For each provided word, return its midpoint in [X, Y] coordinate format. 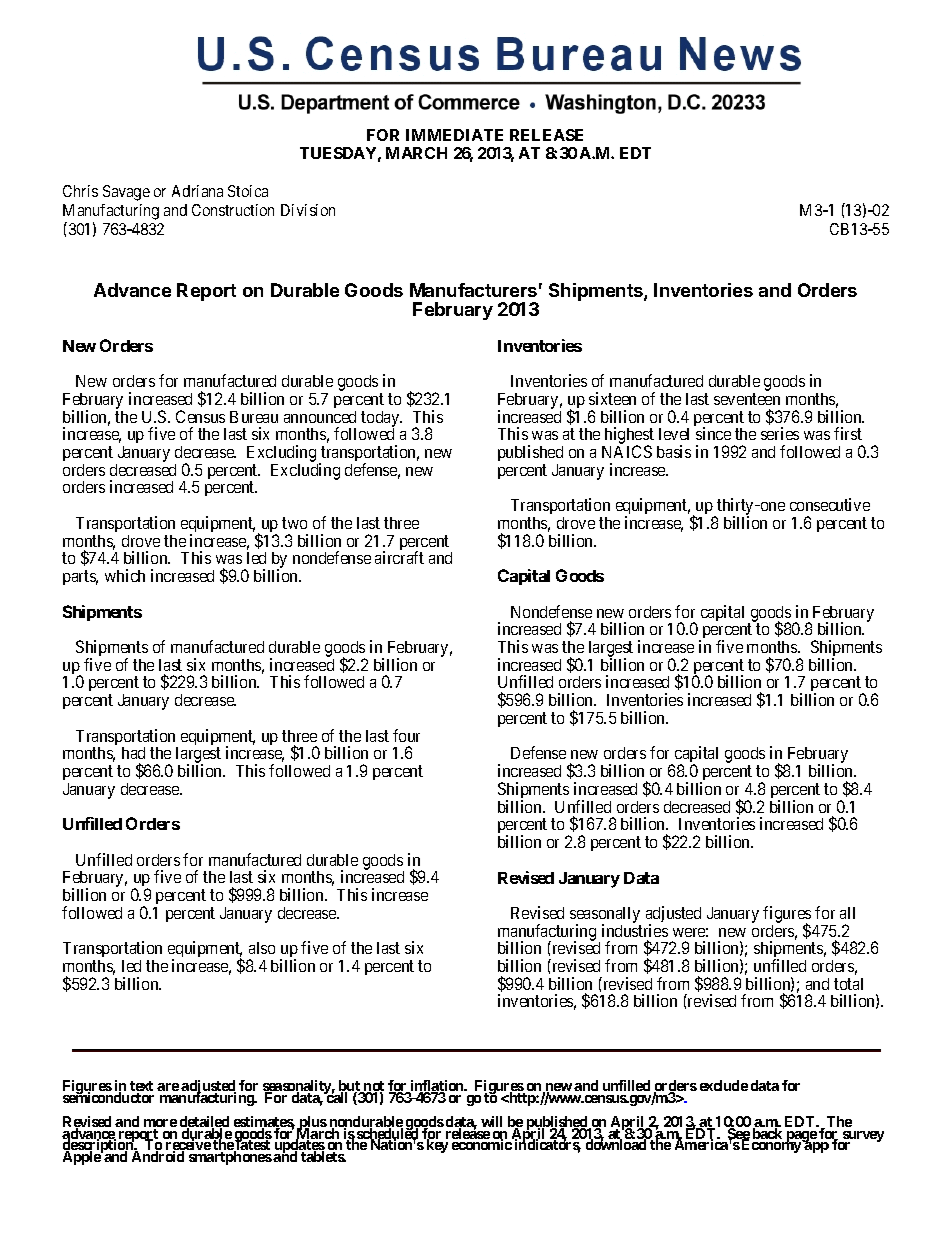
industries [635, 930]
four [406, 735]
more [160, 1124]
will [491, 1121]
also [262, 948]
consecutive [830, 504]
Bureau [254, 417]
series [780, 433]
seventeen [747, 399]
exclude [724, 1085]
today [381, 420]
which [125, 575]
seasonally [605, 916]
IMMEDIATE [454, 135]
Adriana [197, 191]
